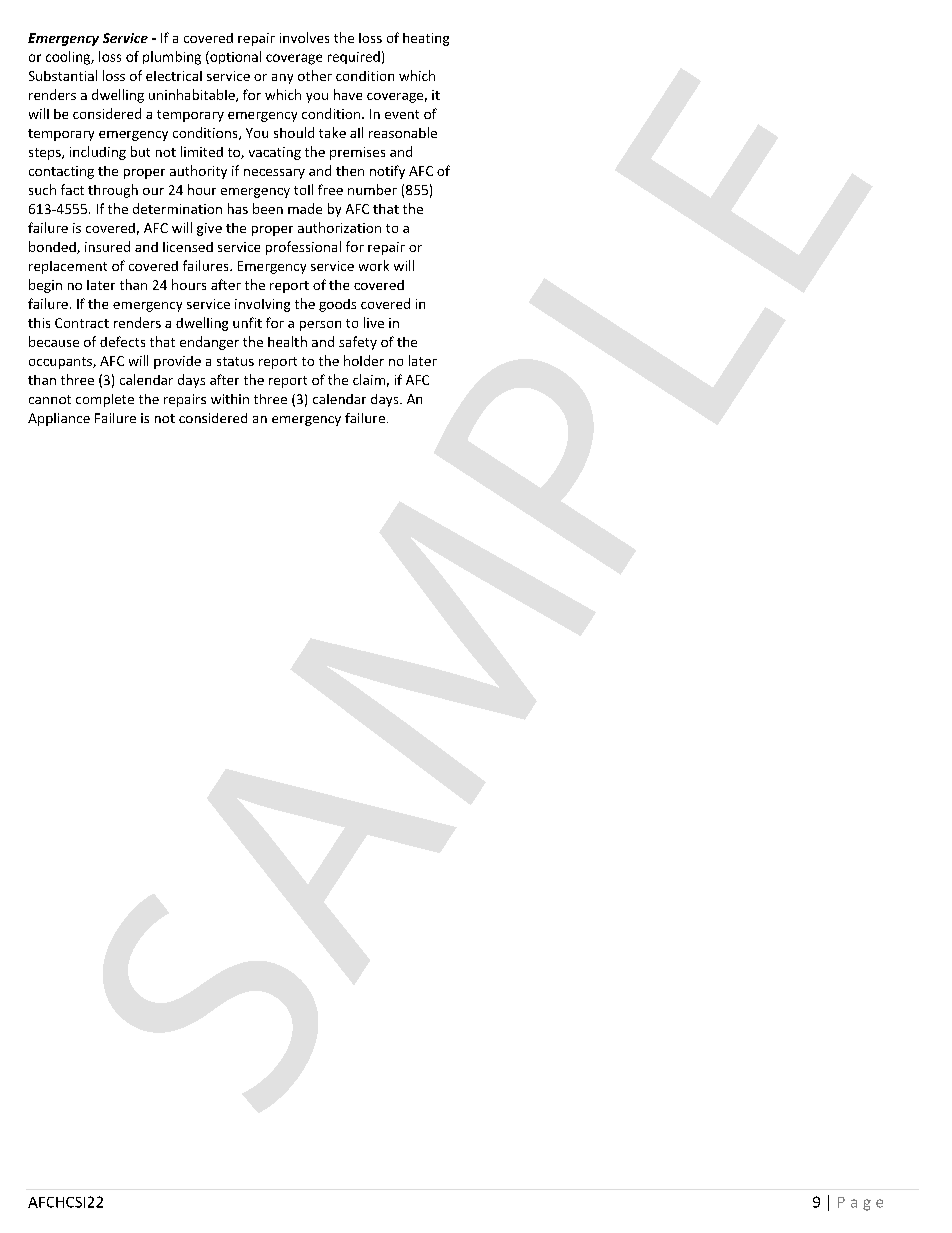  Describe the element at coordinates (174, 76) in the screenshot. I see `electrical` at that location.
